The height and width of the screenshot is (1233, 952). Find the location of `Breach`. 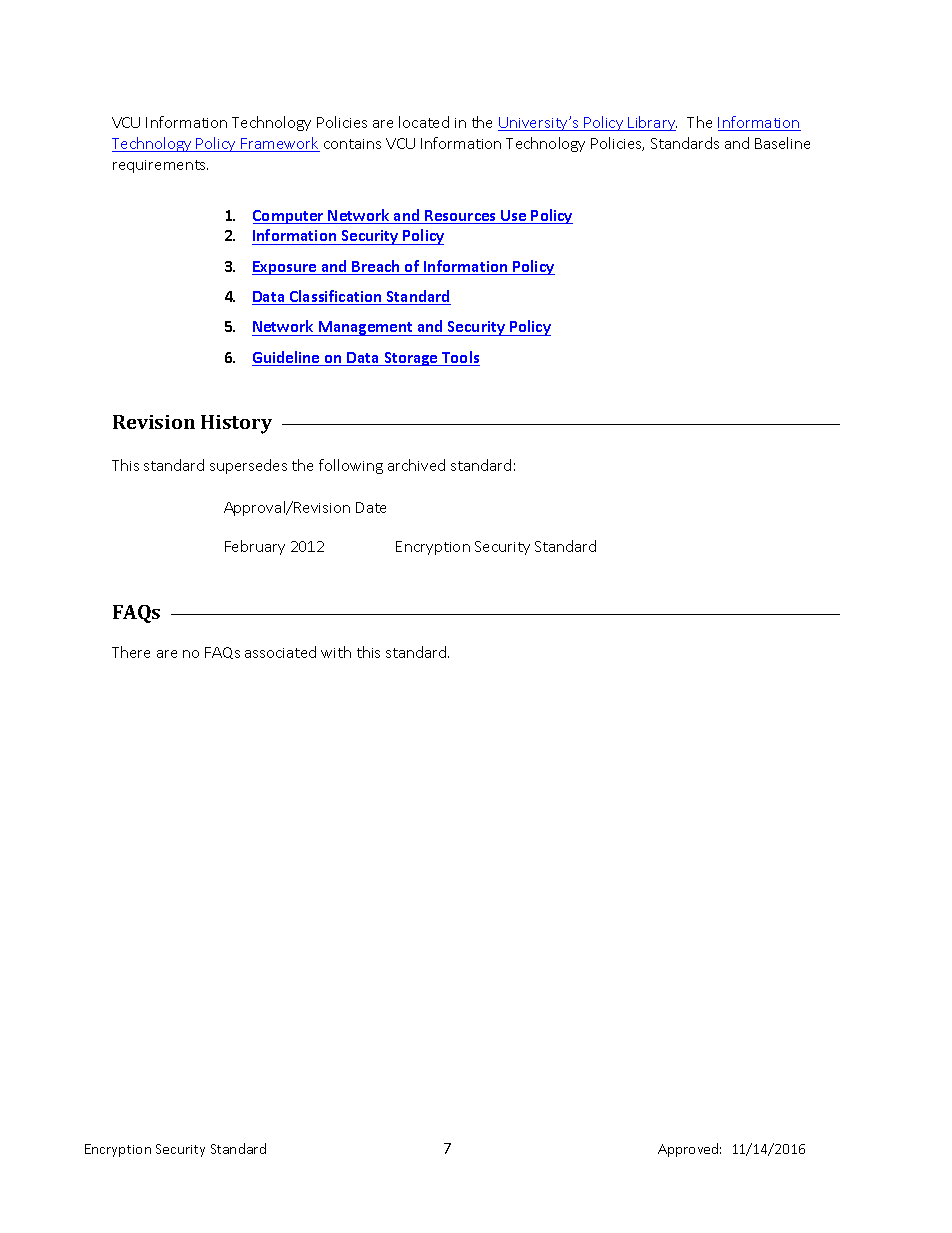

Breach is located at coordinates (377, 267).
